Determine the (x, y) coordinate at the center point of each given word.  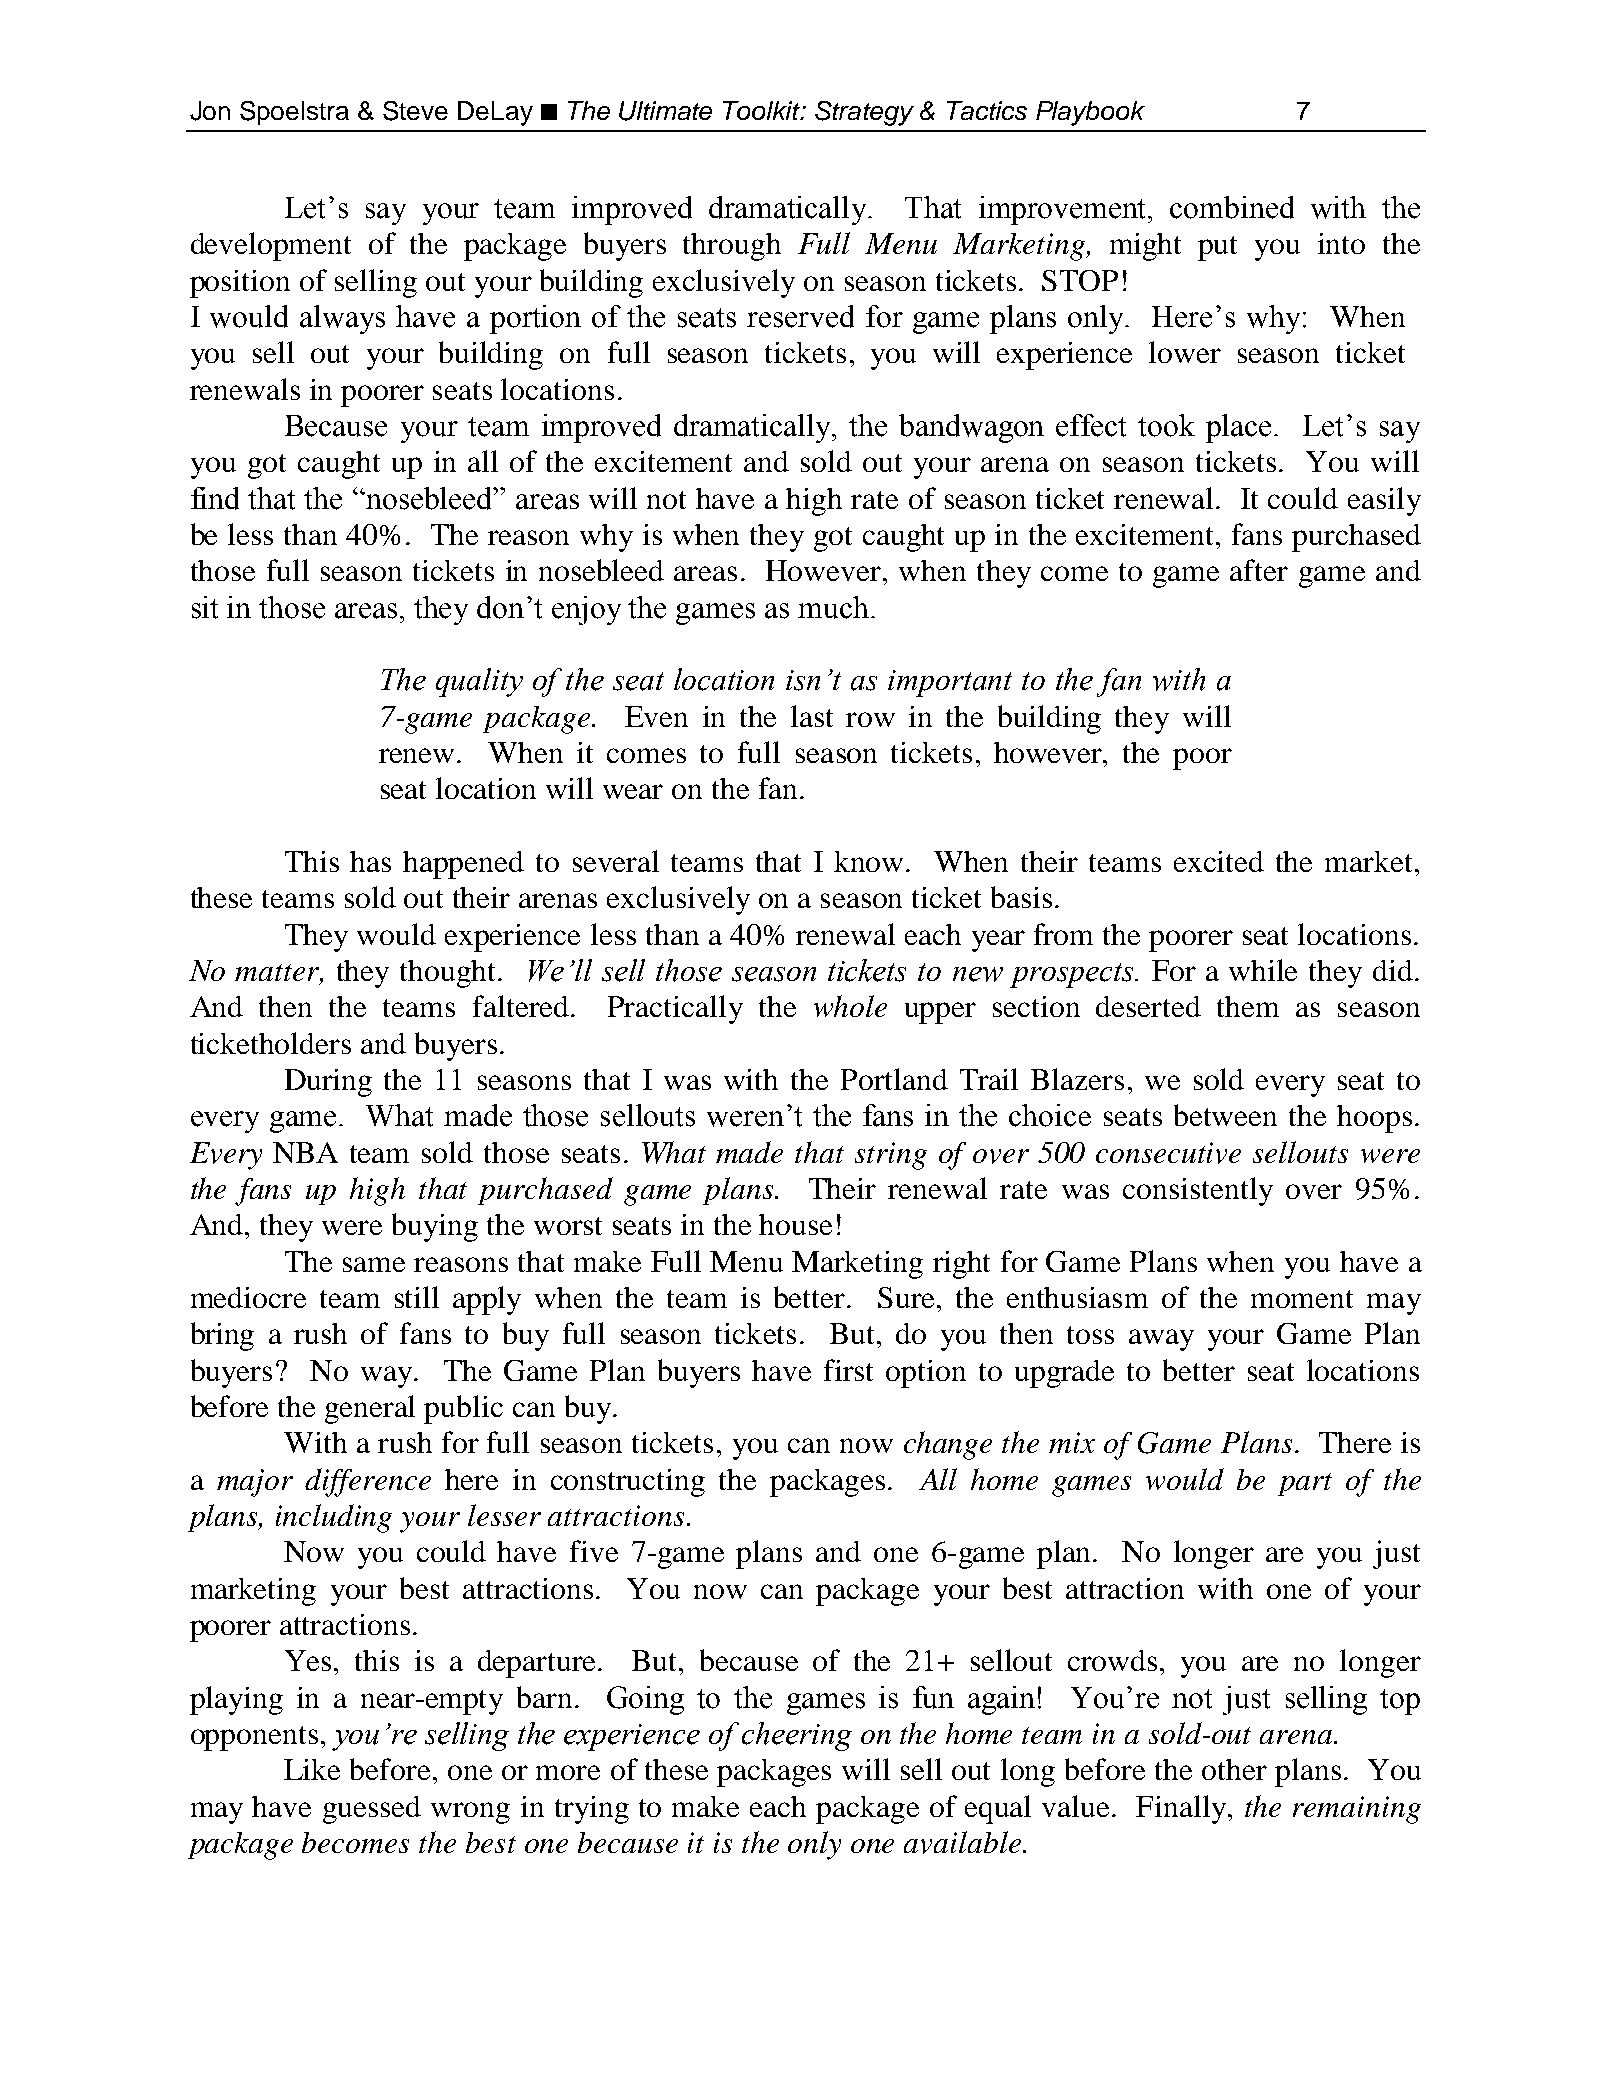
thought (449, 974)
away (1161, 1340)
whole (850, 1006)
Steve (415, 111)
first (848, 1370)
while (1263, 970)
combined (1232, 207)
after (1259, 570)
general (370, 1409)
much (833, 607)
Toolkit (762, 110)
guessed (372, 1810)
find (215, 498)
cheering (797, 1736)
